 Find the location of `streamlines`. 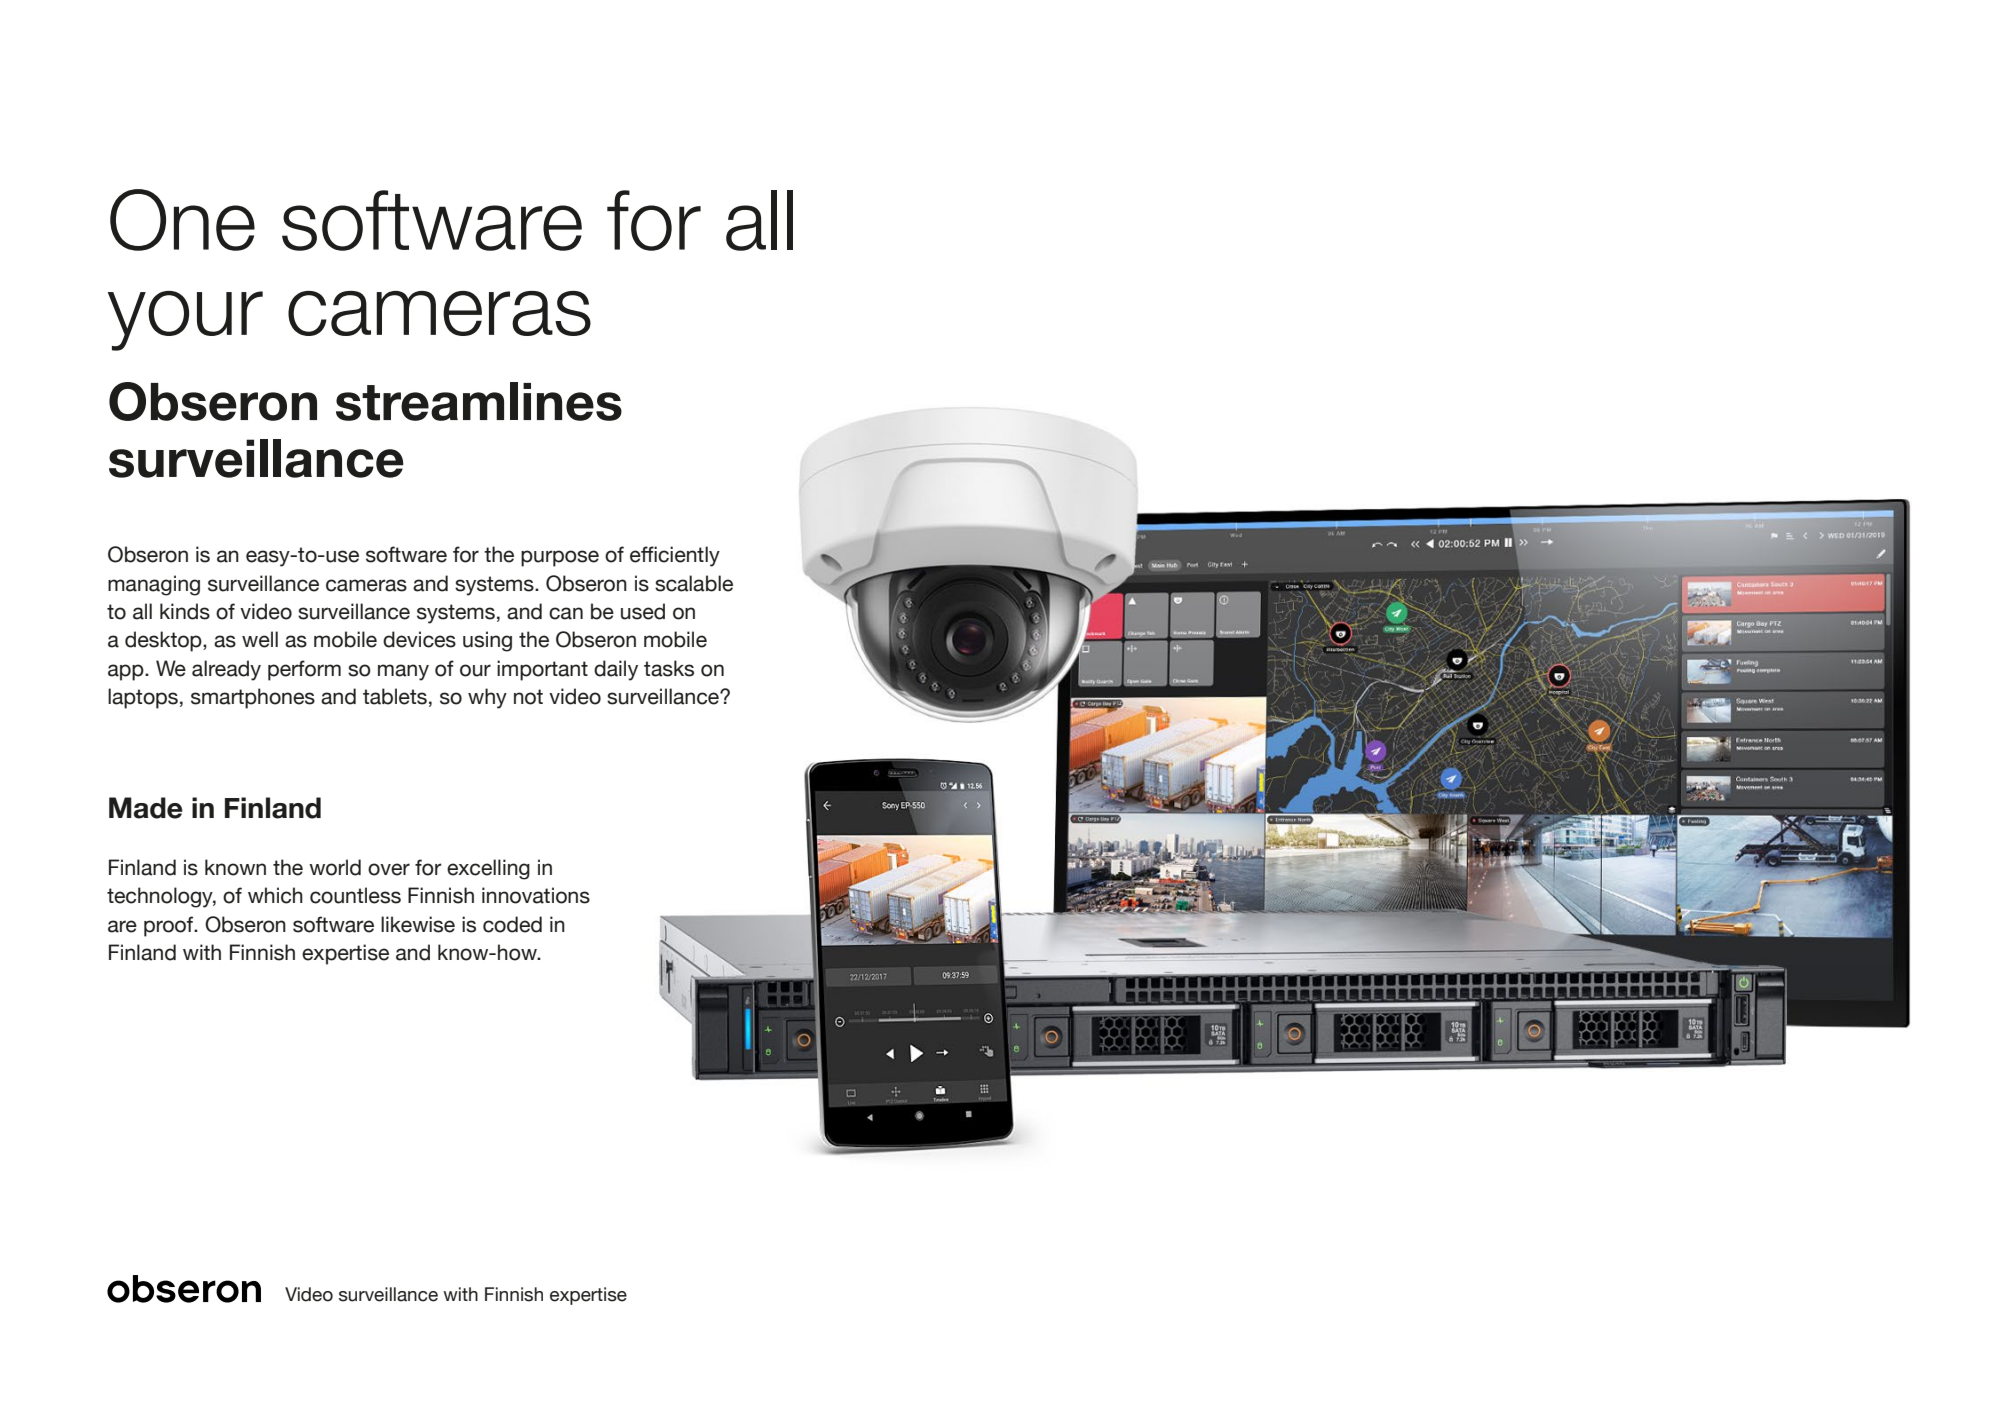

streamlines is located at coordinates (479, 401).
